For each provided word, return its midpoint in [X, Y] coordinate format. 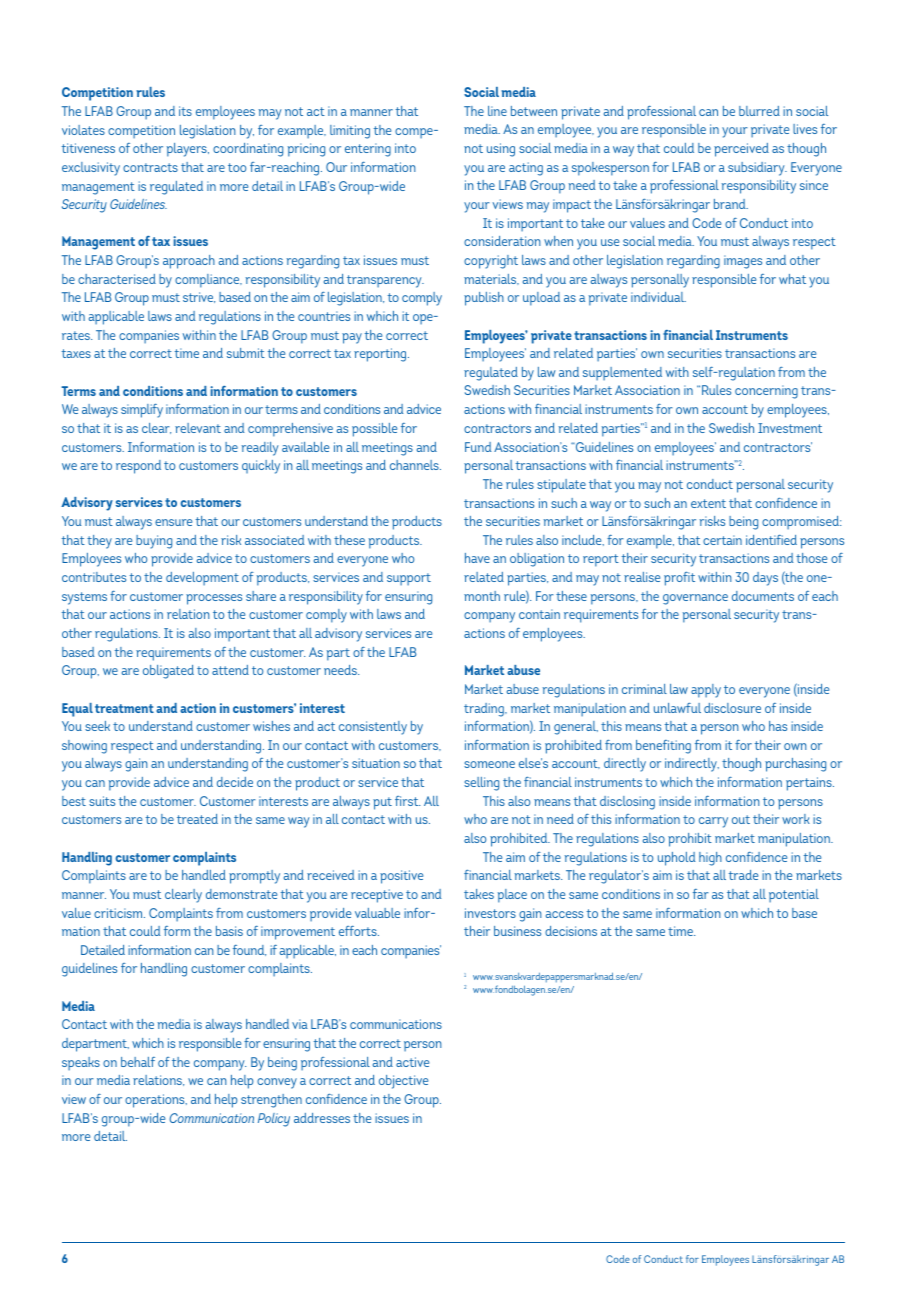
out [741, 819]
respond [138, 467]
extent [708, 503]
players [188, 150]
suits [102, 801]
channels [415, 465]
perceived [741, 150]
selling [481, 784]
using [501, 150]
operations [156, 1101]
